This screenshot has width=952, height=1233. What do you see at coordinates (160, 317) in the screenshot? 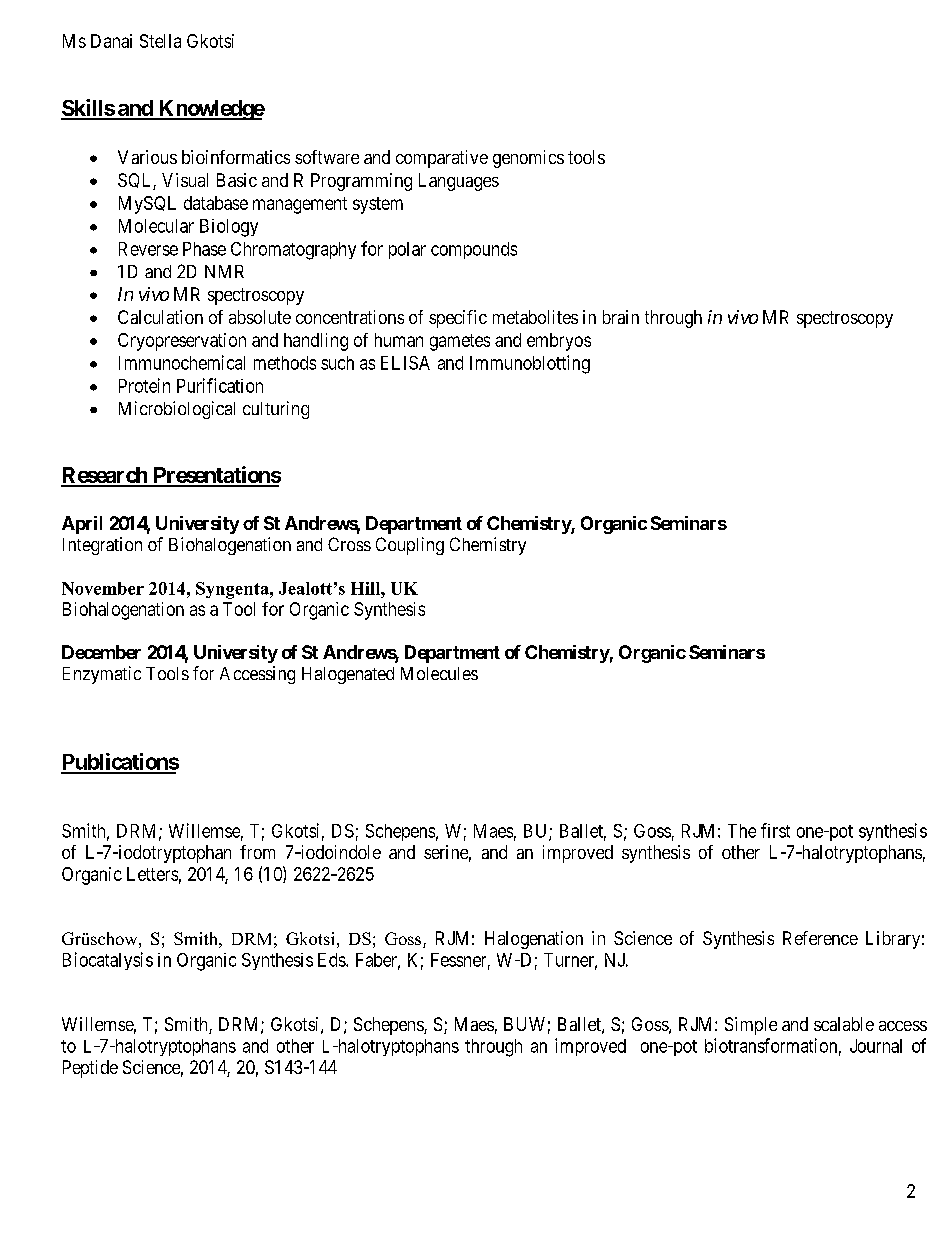
I see `Calculation` at bounding box center [160, 317].
